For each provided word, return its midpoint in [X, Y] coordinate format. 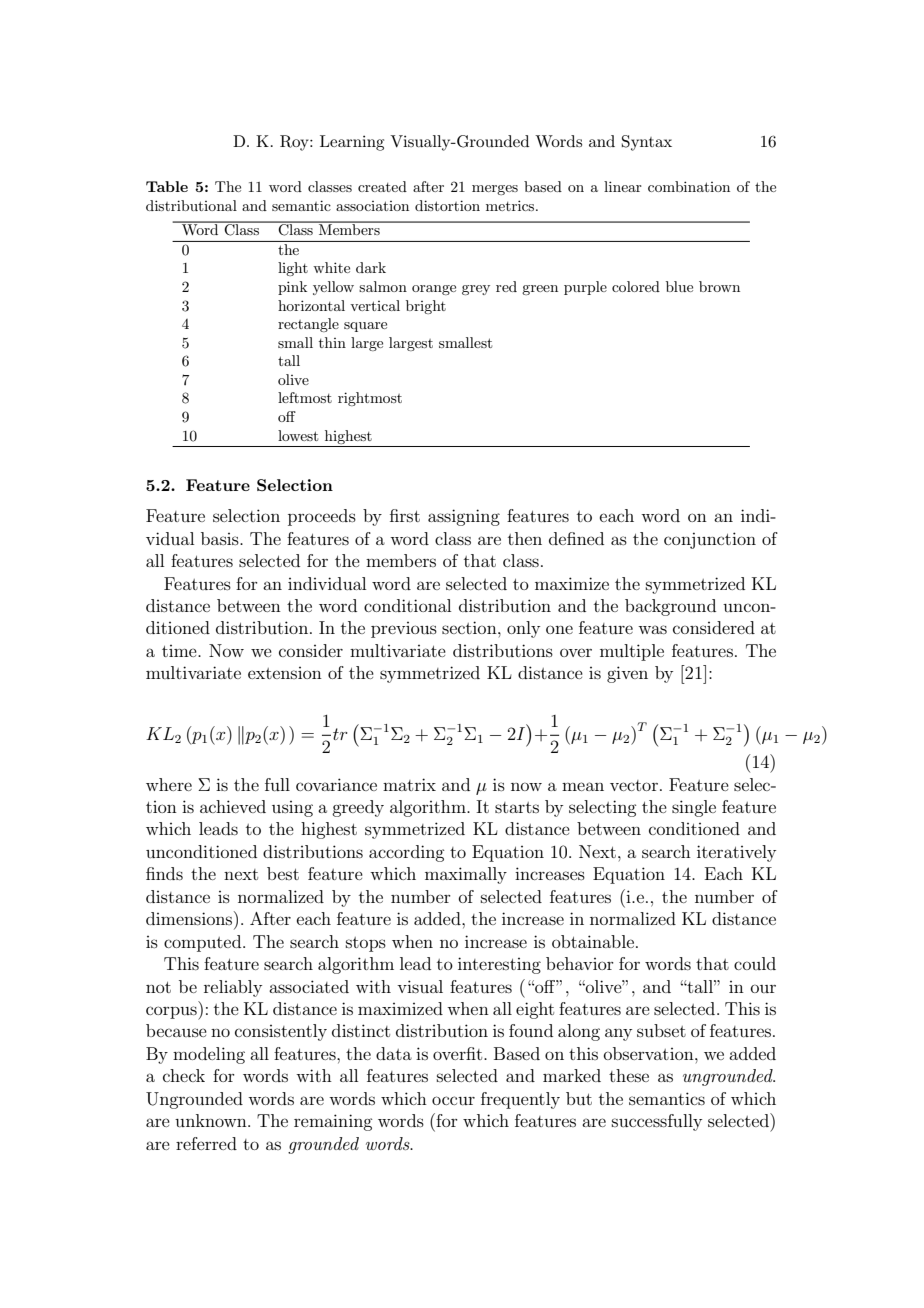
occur [453, 1100]
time [180, 651]
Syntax [647, 143]
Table [167, 186]
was [652, 629]
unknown [212, 1120]
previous [404, 630]
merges [495, 190]
